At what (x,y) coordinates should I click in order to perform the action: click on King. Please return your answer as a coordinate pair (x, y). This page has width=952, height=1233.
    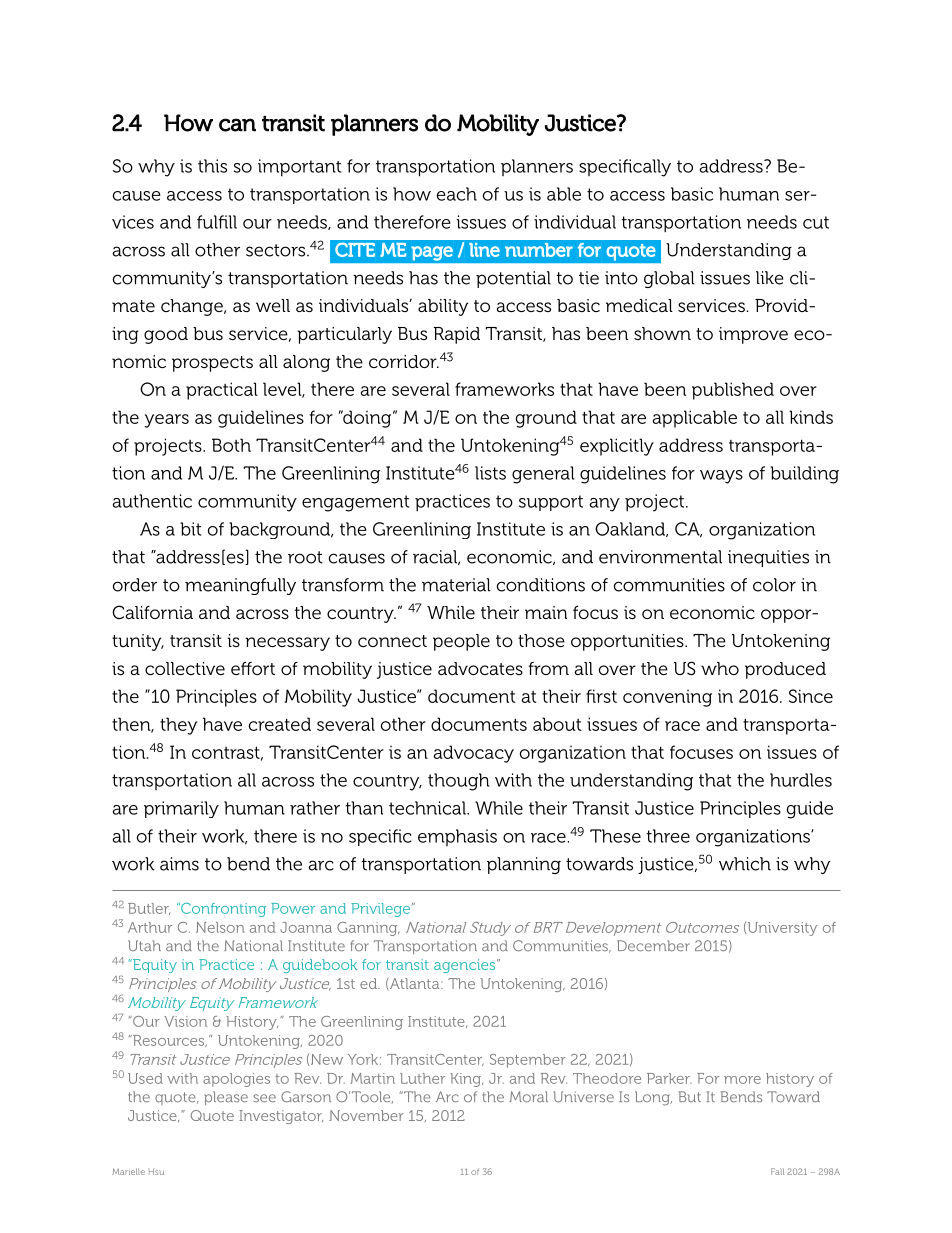
    Looking at the image, I should click on (466, 1080).
